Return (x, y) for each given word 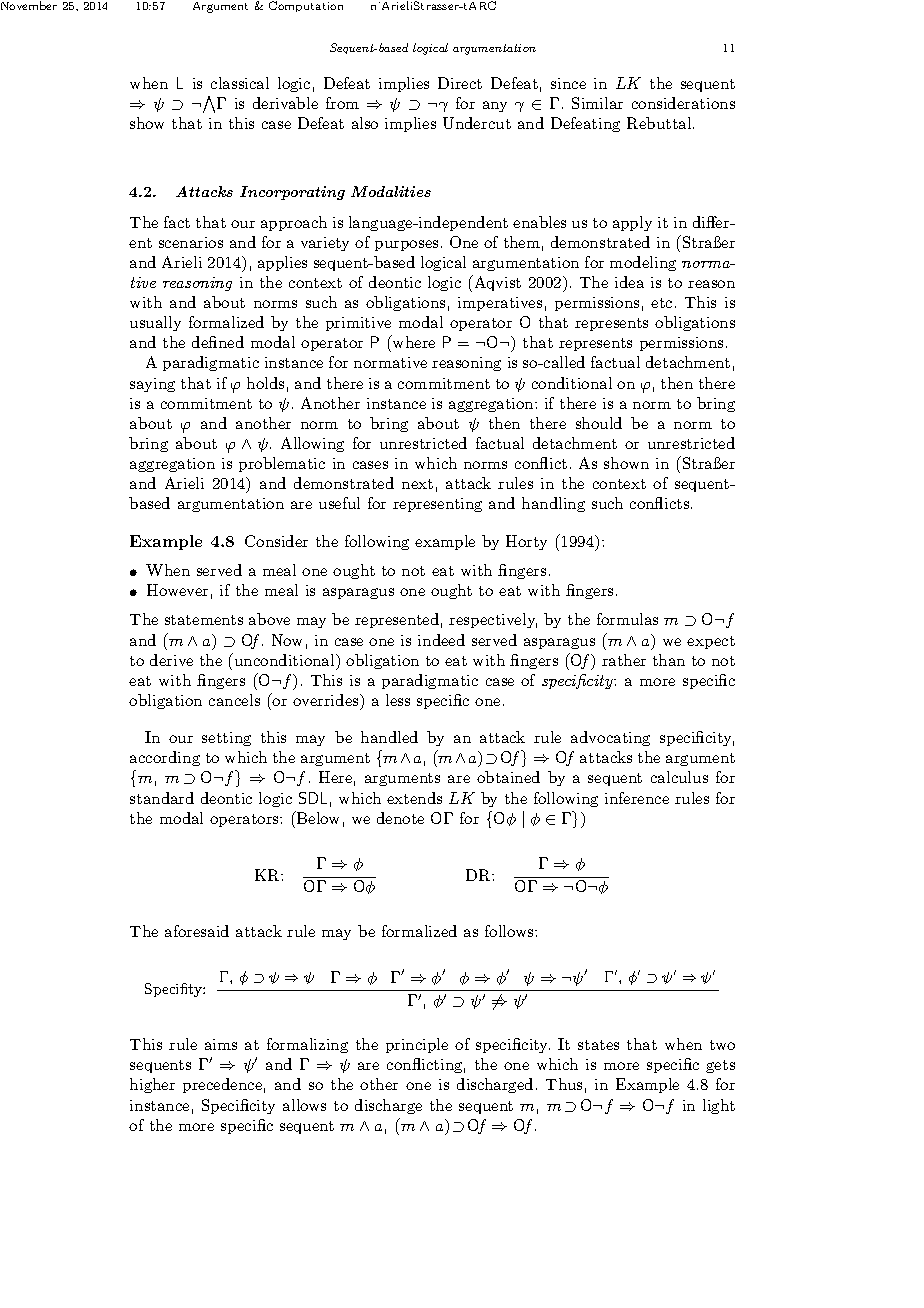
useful (339, 503)
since (568, 83)
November (29, 5)
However (177, 590)
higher (152, 1085)
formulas (627, 619)
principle (417, 1045)
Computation (306, 6)
